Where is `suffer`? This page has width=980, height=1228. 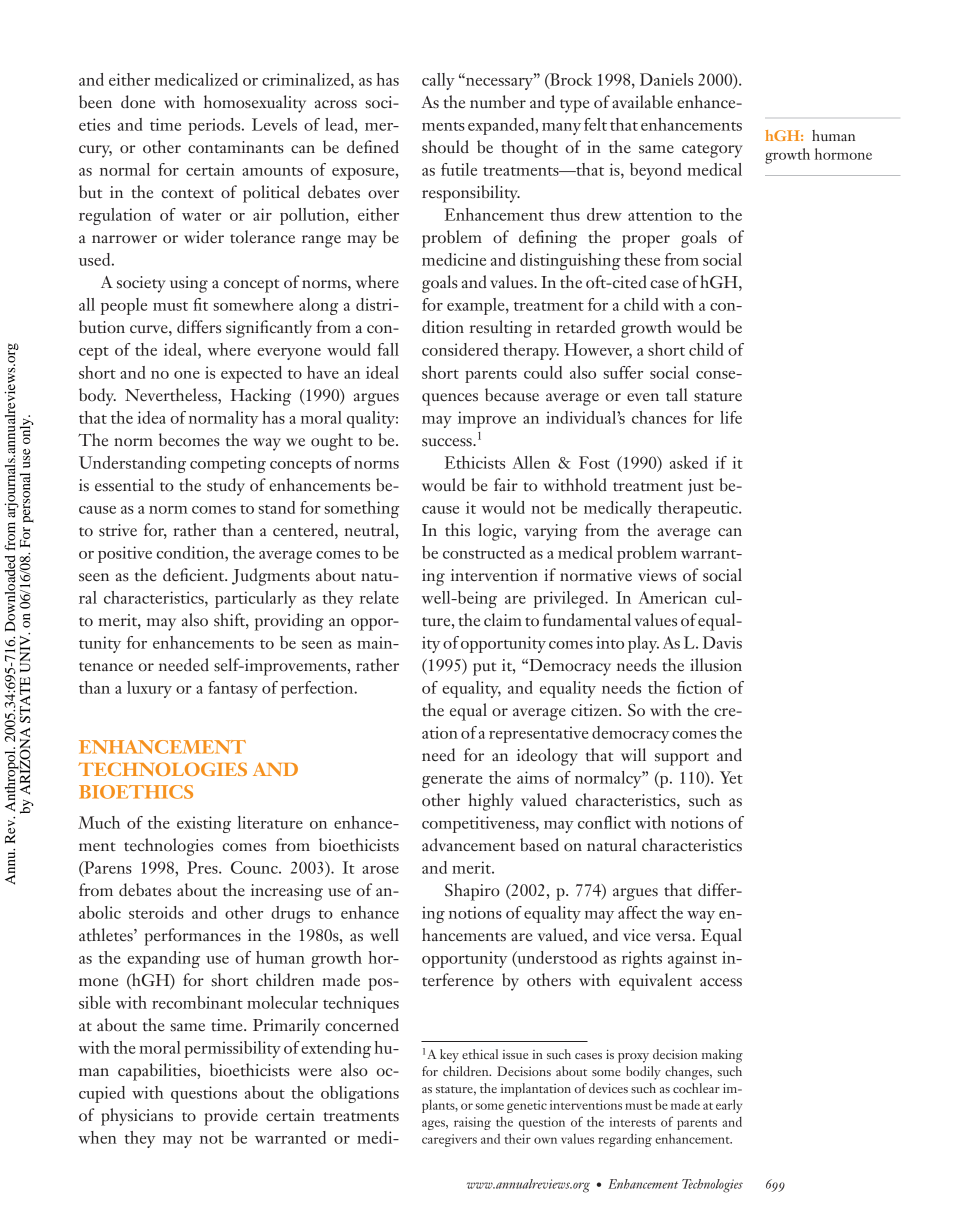
suffer is located at coordinates (623, 372).
